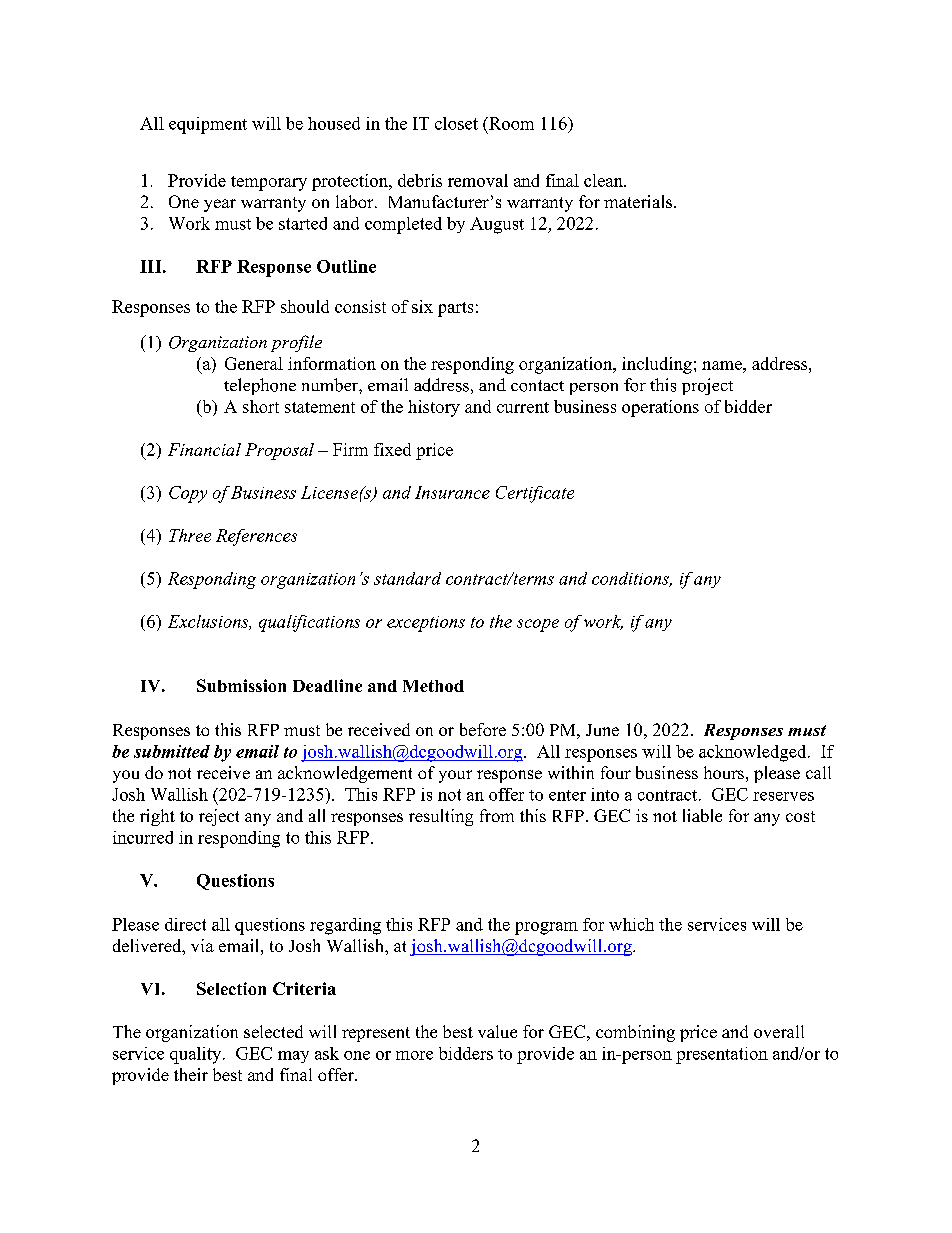  Describe the element at coordinates (722, 1055) in the screenshot. I see `presentation` at that location.
